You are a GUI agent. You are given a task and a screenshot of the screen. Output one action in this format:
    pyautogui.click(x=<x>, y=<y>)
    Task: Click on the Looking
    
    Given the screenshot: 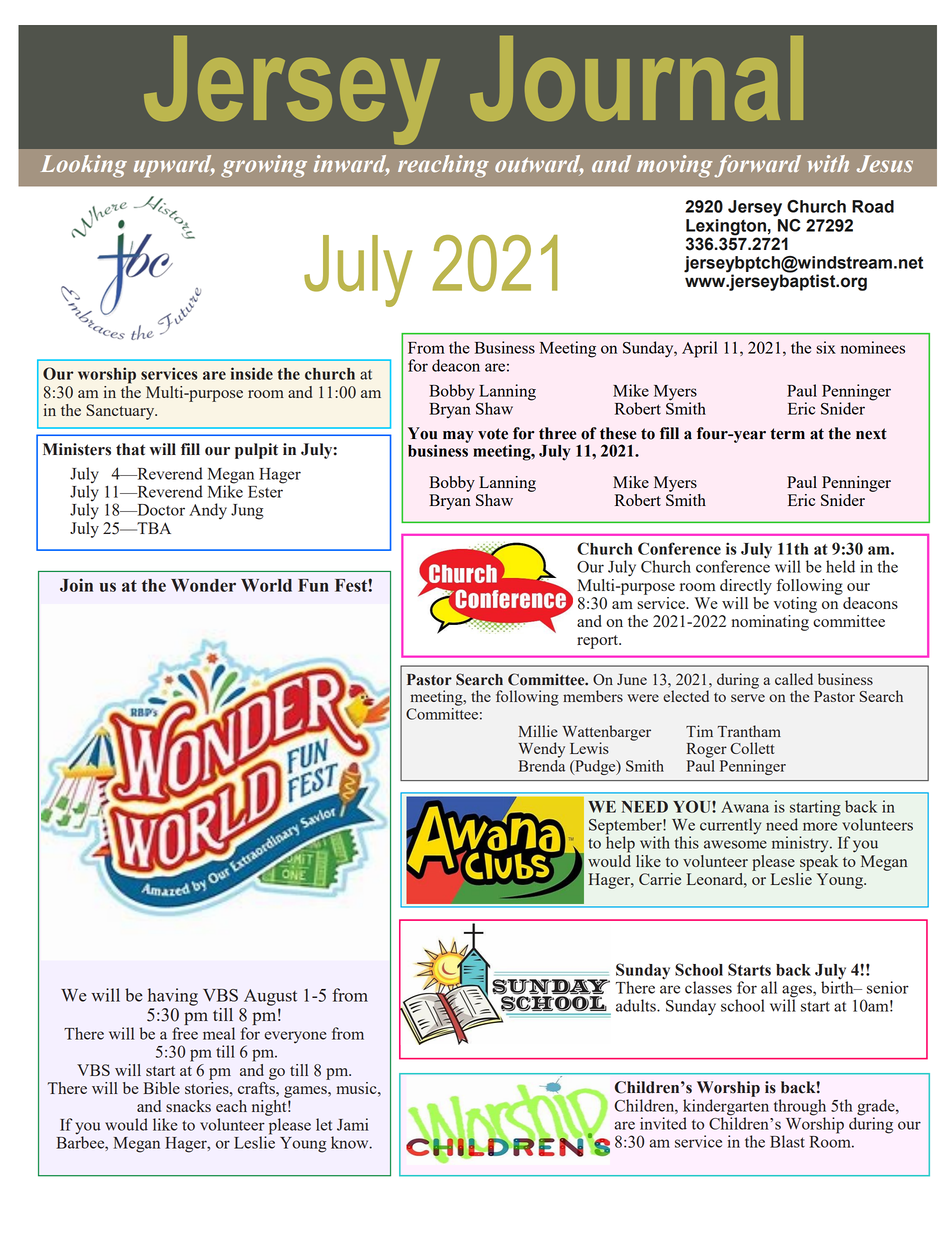 What is the action you would take?
    pyautogui.click(x=84, y=166)
